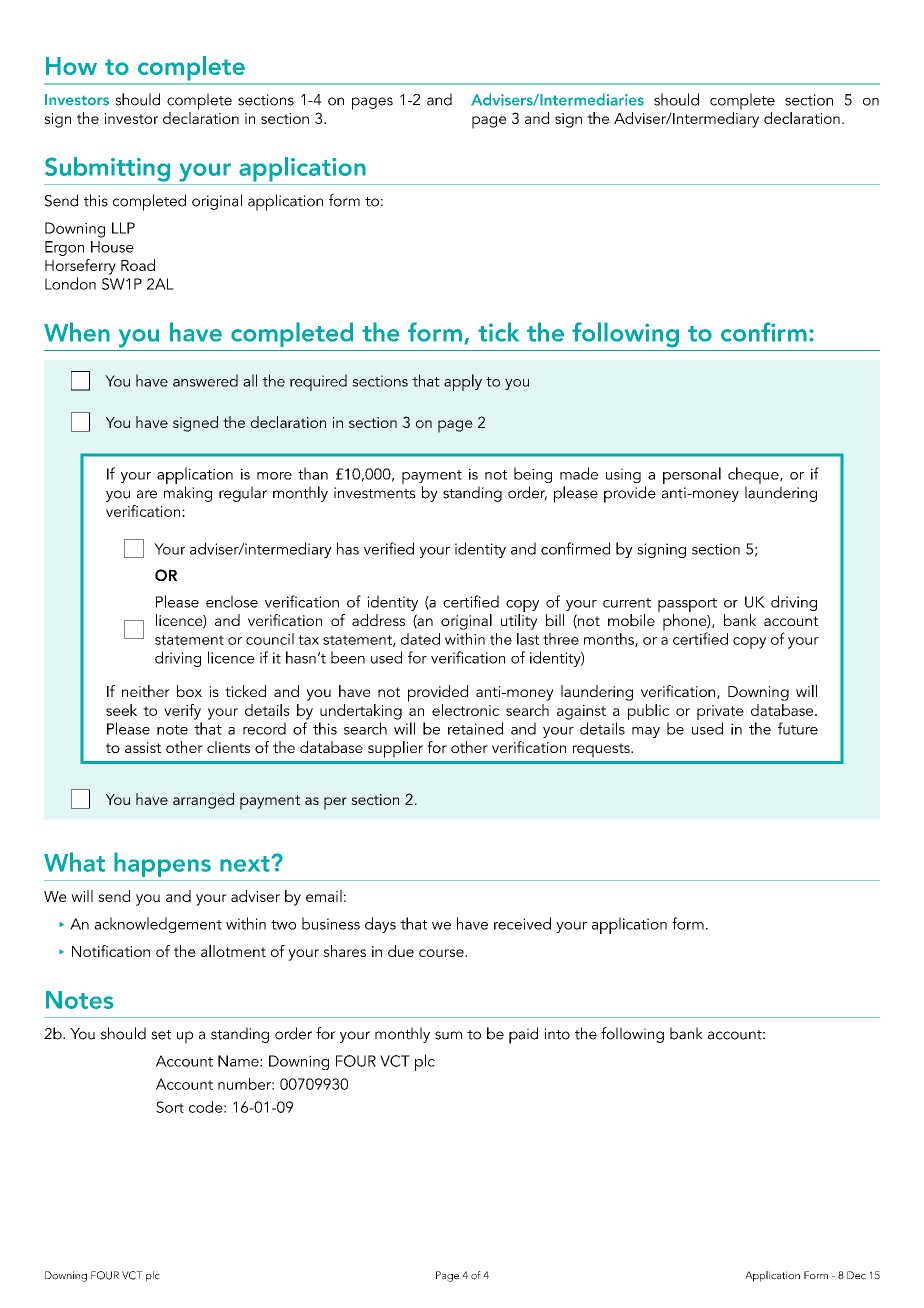 The image size is (924, 1308). What do you see at coordinates (395, 749) in the screenshot?
I see `supplier` at bounding box center [395, 749].
